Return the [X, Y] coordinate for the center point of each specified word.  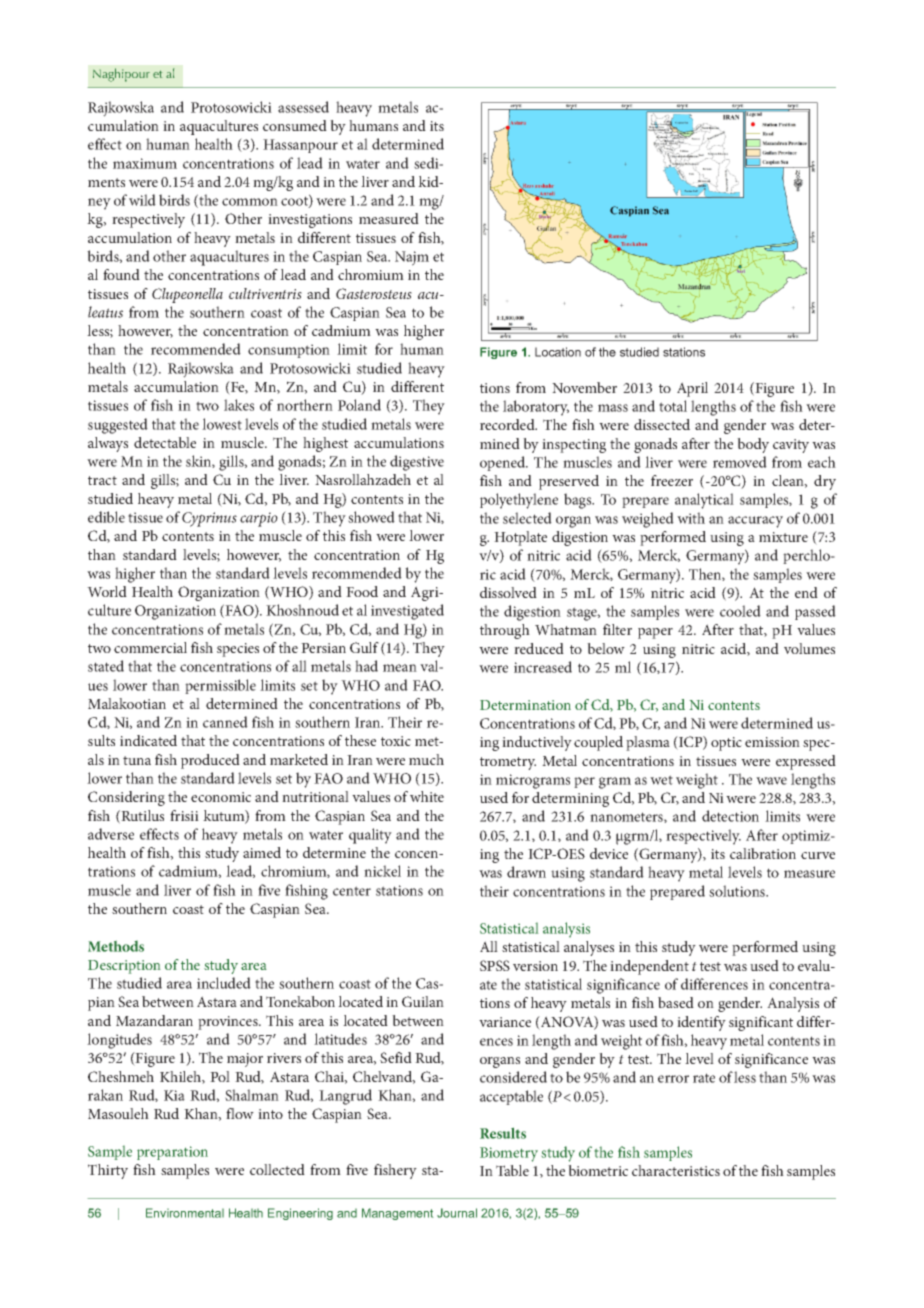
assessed [303, 107]
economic [221, 797]
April [692, 389]
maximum [145, 163]
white [427, 796]
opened [504, 463]
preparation [172, 1153]
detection [730, 816]
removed [740, 462]
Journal [457, 1213]
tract [102, 480]
